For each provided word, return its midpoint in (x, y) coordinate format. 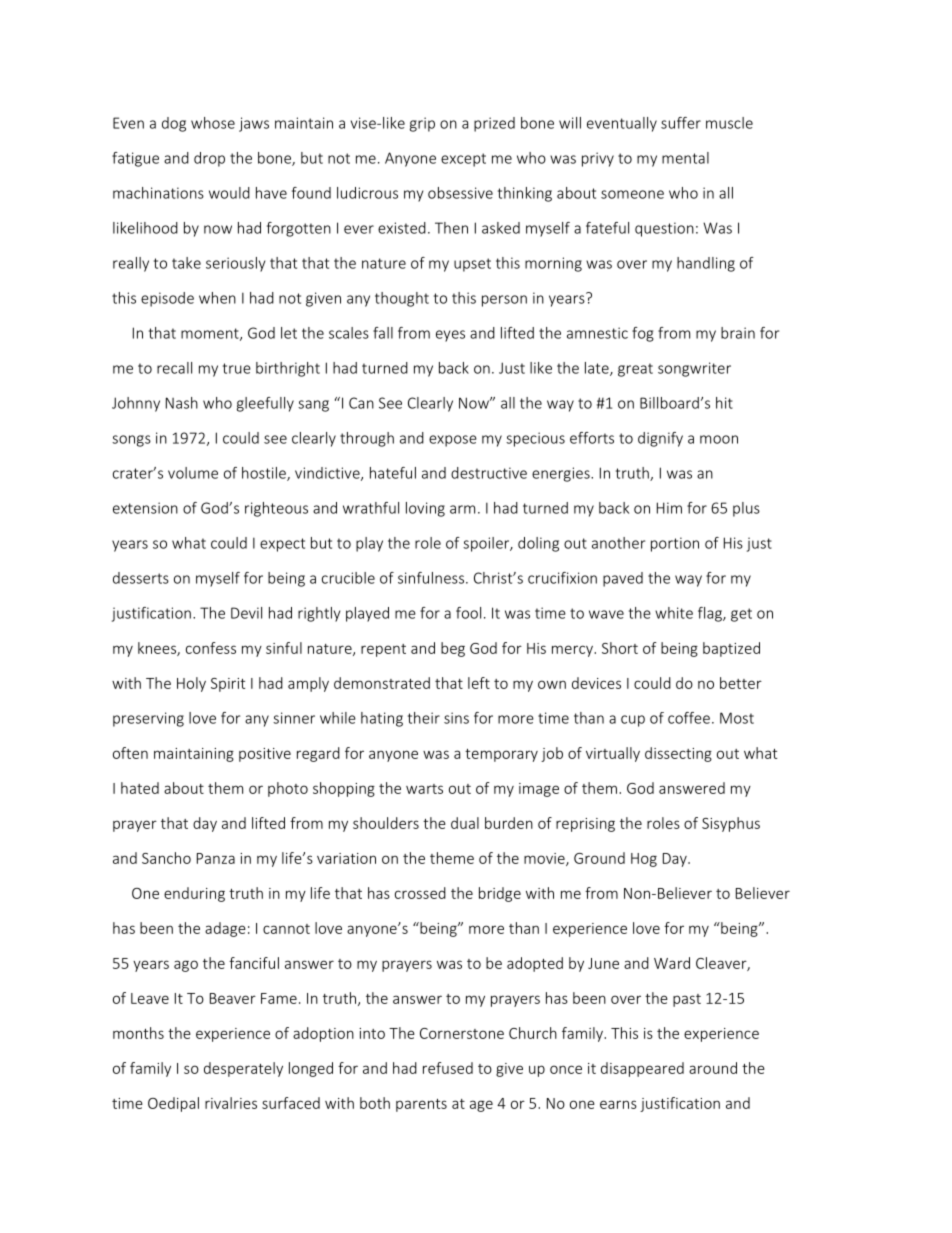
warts (424, 789)
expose (453, 441)
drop (209, 159)
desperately (243, 1069)
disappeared (642, 1069)
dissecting (678, 754)
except (463, 160)
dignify (660, 439)
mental (685, 158)
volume (193, 473)
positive (265, 755)
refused (448, 1068)
